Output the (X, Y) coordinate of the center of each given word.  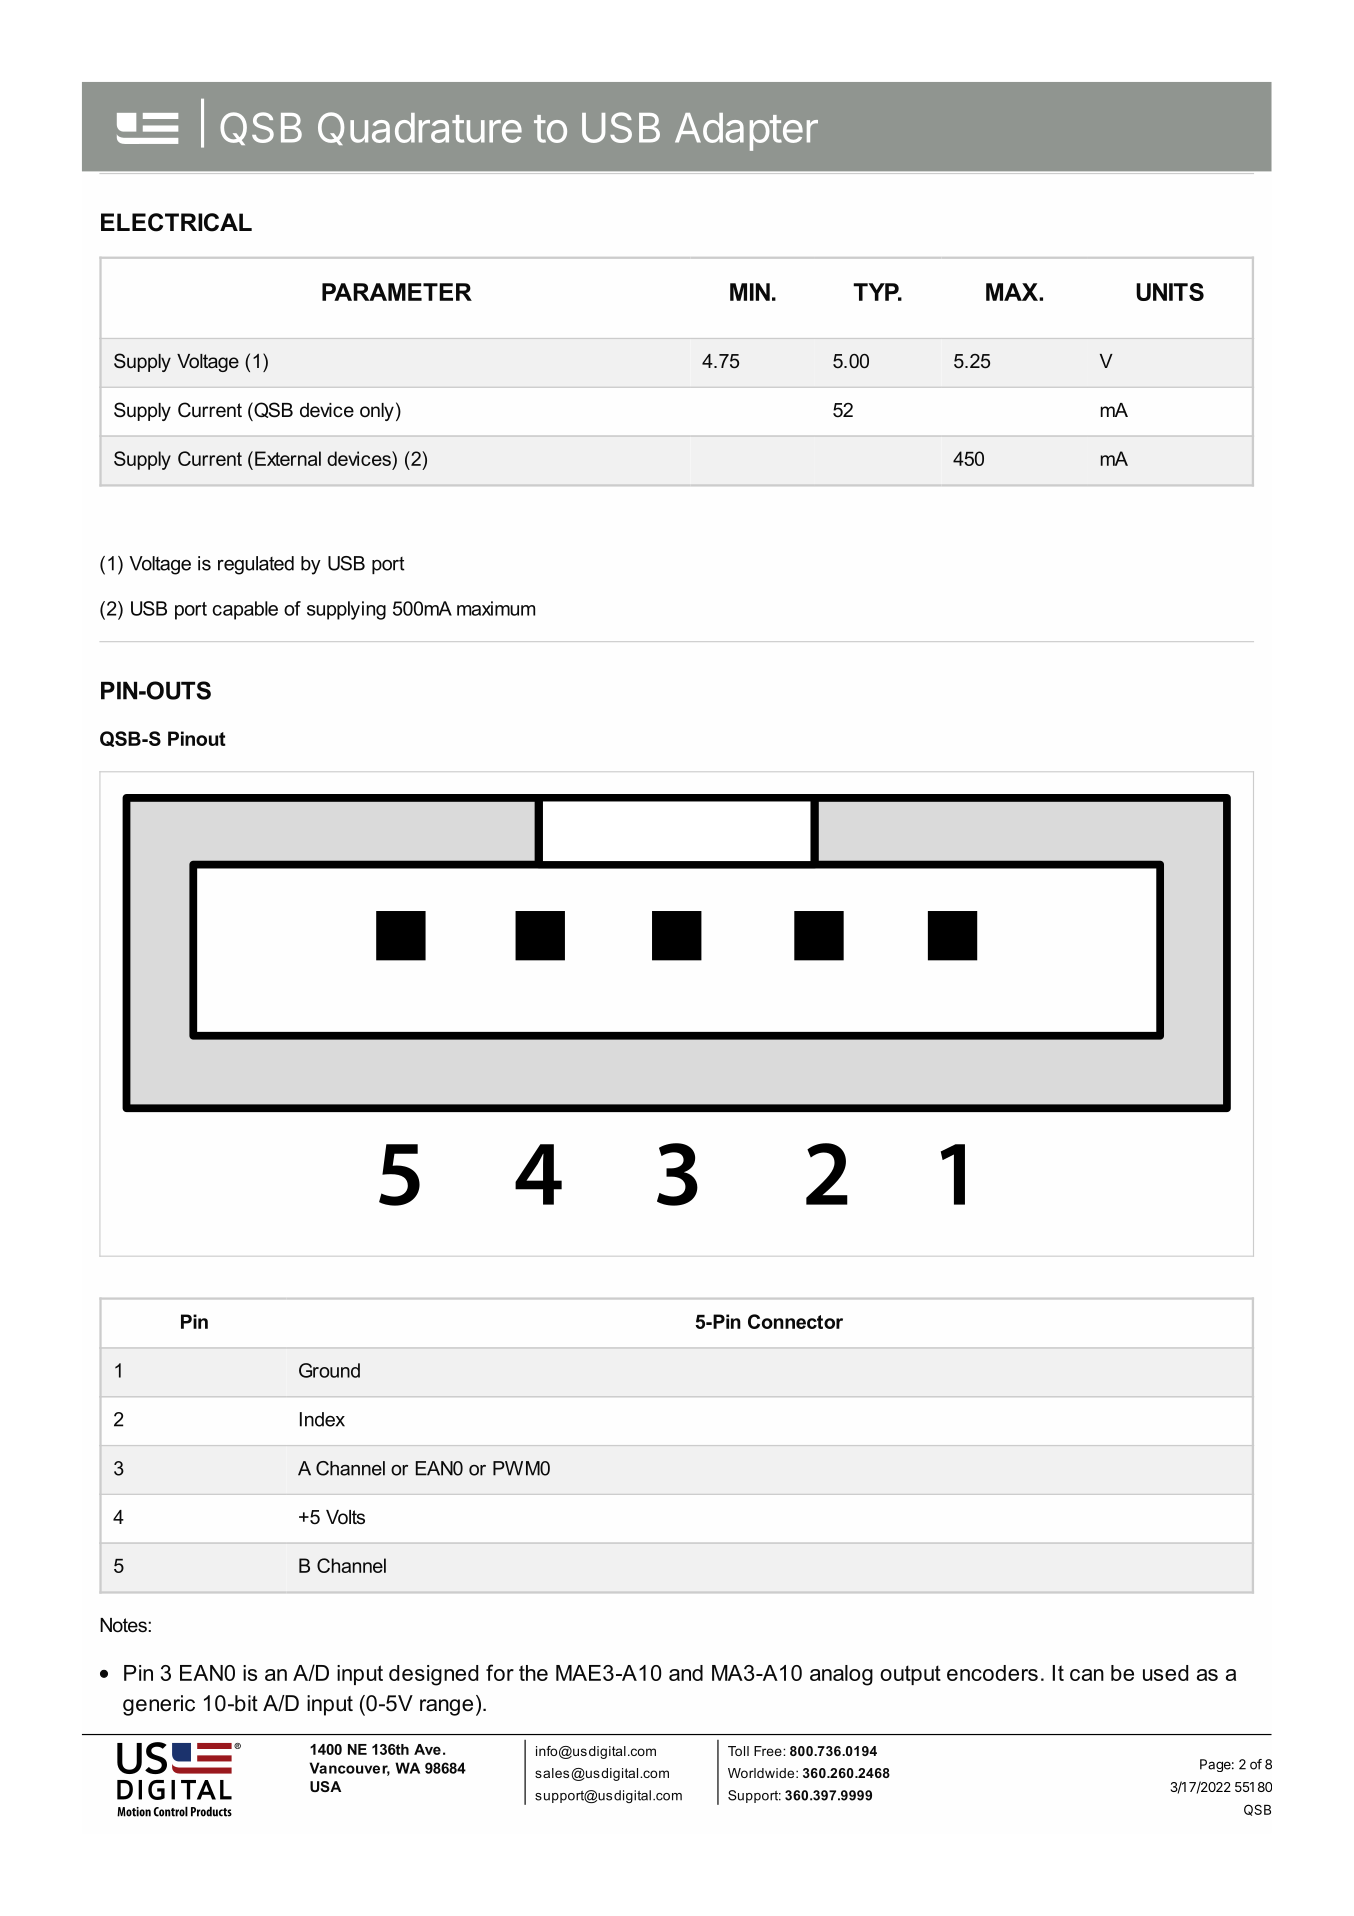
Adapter (746, 132)
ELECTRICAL (176, 222)
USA (325, 1786)
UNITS (1170, 292)
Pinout (197, 738)
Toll (738, 1751)
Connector (795, 1321)
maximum (496, 608)
